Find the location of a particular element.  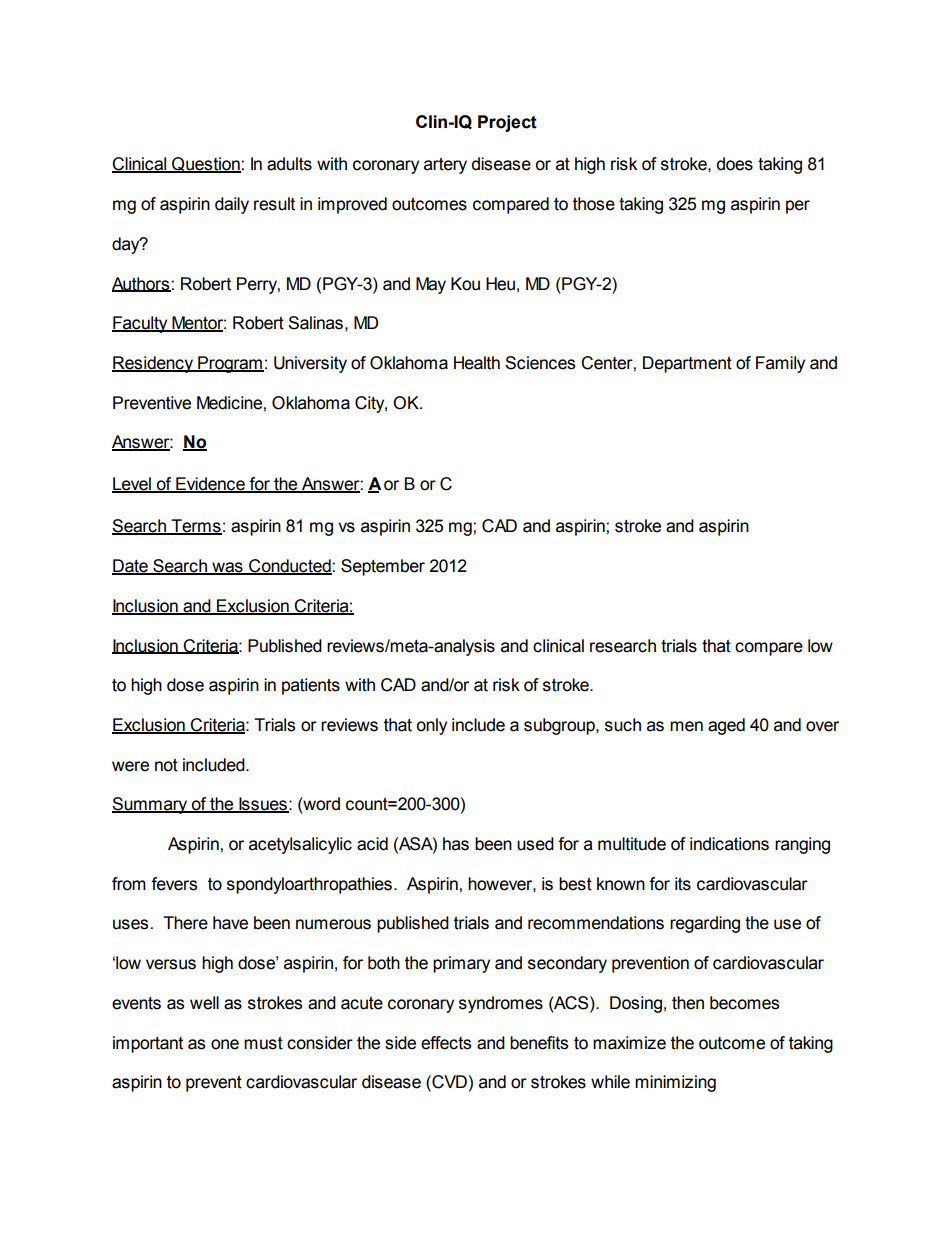

Health is located at coordinates (477, 363).
